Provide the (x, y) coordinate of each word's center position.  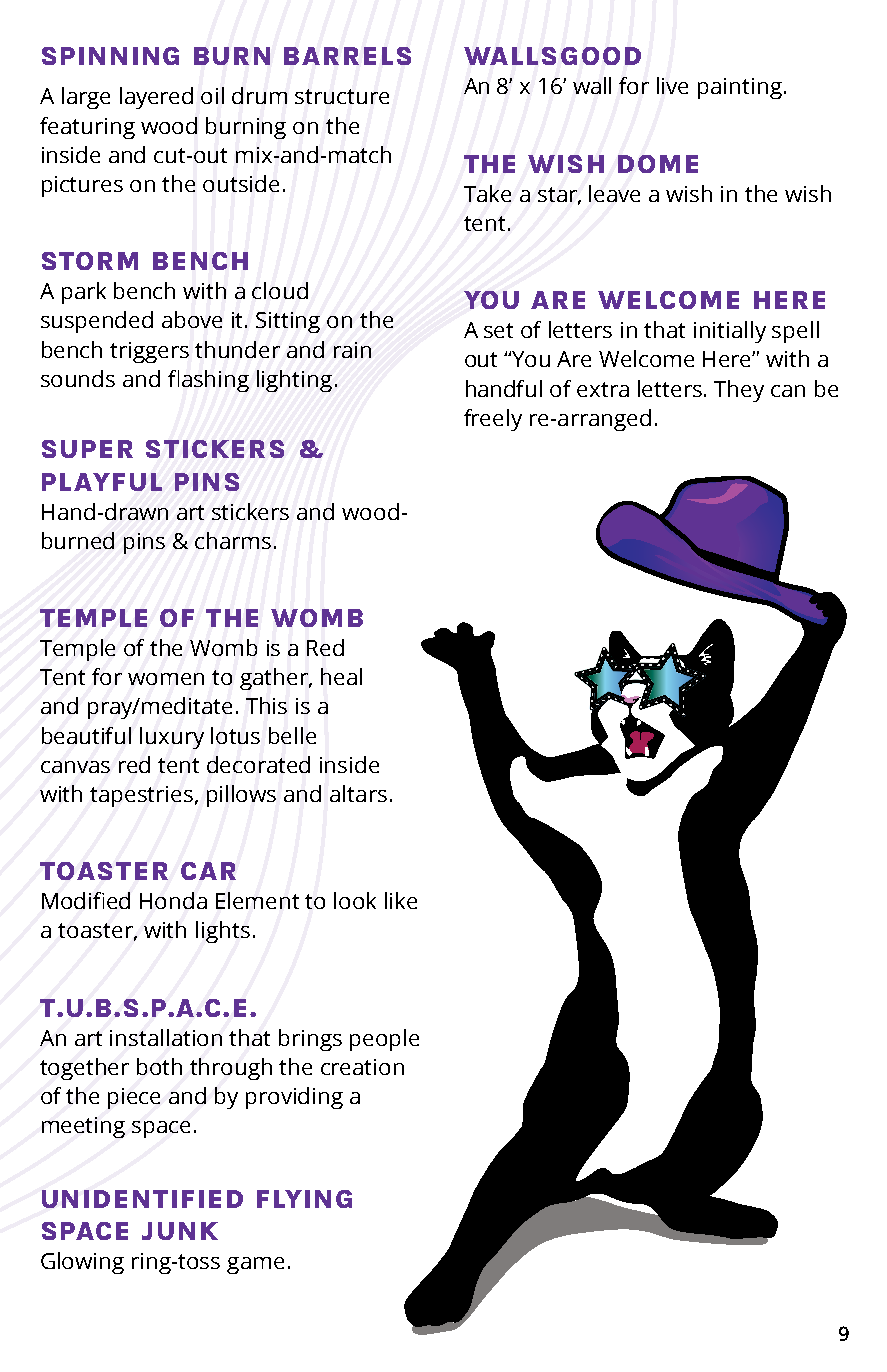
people (384, 1040)
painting (740, 88)
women (166, 679)
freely (493, 420)
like (401, 900)
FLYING (304, 1199)
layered (156, 98)
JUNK (180, 1231)
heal (341, 676)
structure (342, 96)
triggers (149, 352)
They (739, 391)
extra (603, 389)
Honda (173, 900)
